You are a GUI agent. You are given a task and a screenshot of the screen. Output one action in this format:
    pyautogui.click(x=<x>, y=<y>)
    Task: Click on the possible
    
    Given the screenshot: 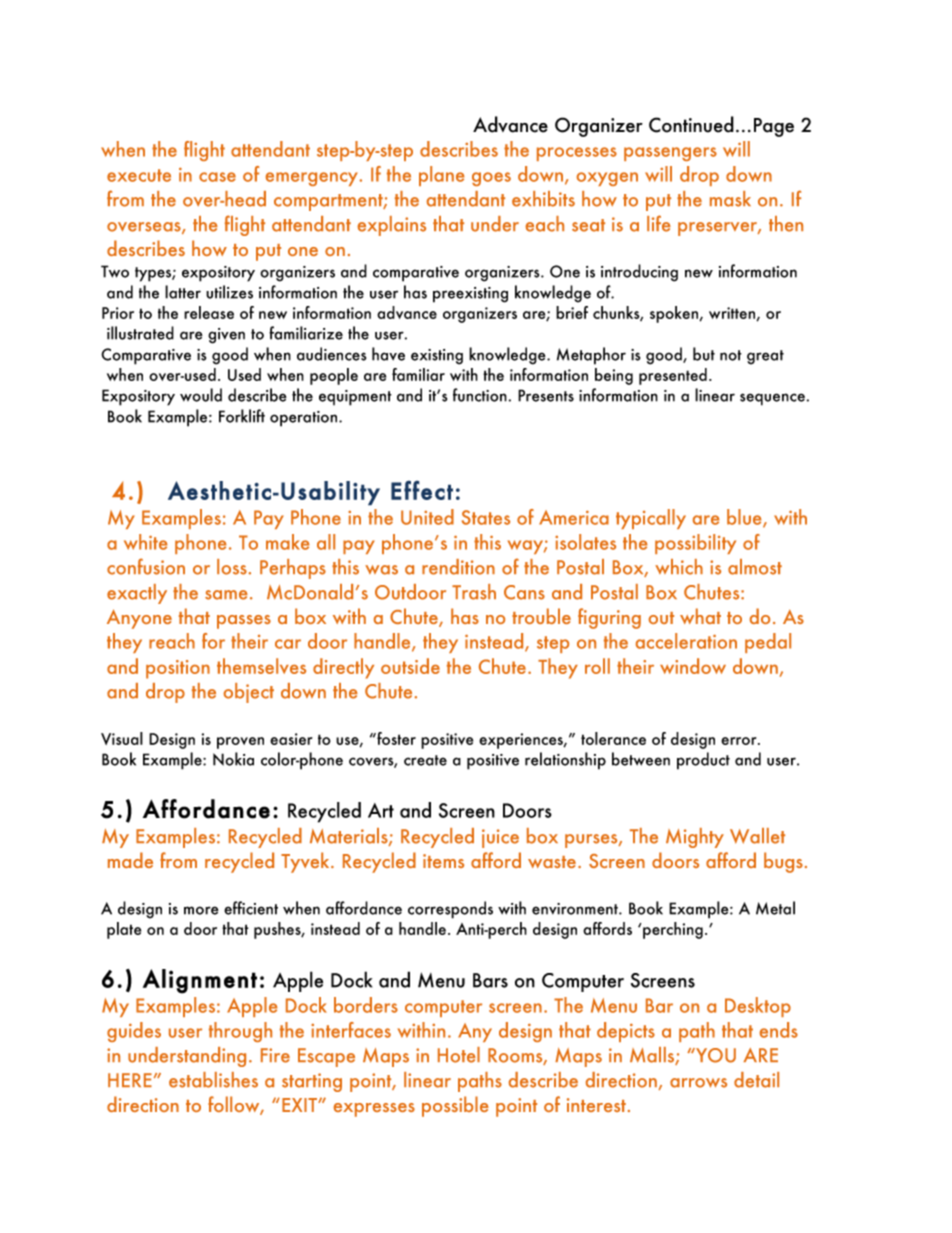 What is the action you would take?
    pyautogui.click(x=455, y=1106)
